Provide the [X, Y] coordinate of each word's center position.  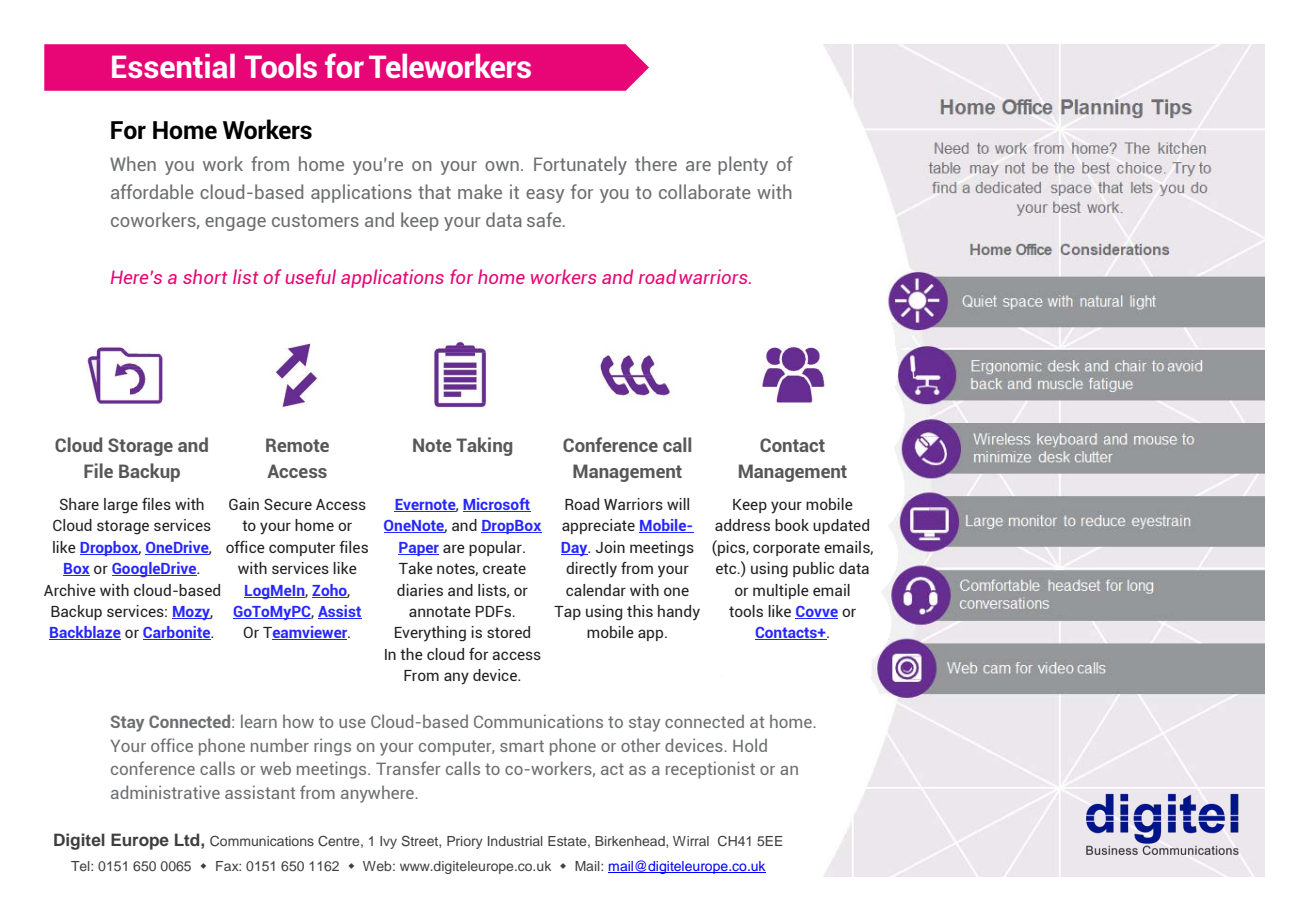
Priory [465, 842]
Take [416, 568]
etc [727, 568]
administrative [165, 792]
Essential [173, 66]
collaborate [705, 191]
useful [311, 276]
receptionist [710, 770]
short [205, 276]
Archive [70, 590]
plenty [743, 165]
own [502, 166]
